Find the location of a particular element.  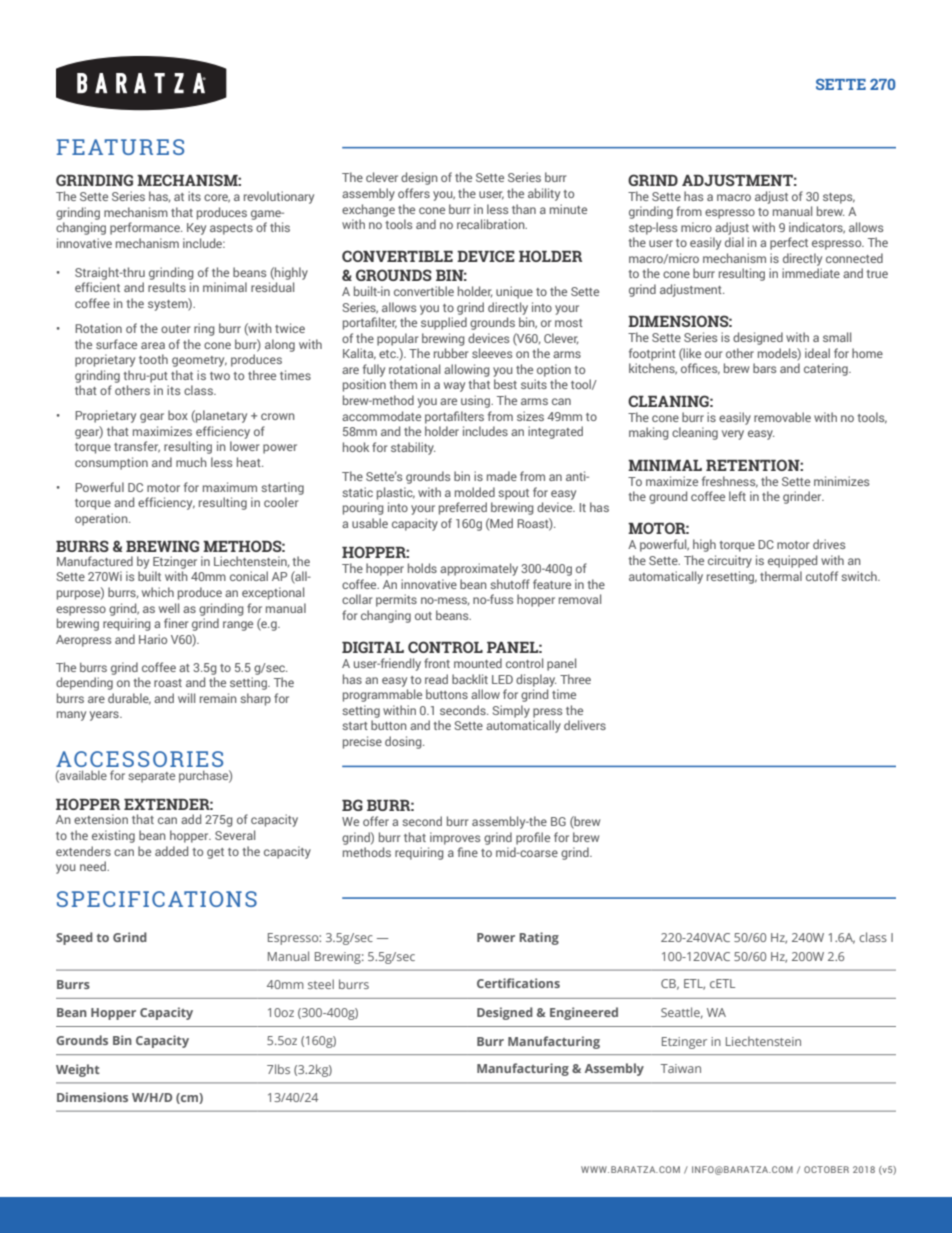

operation is located at coordinates (102, 519).
